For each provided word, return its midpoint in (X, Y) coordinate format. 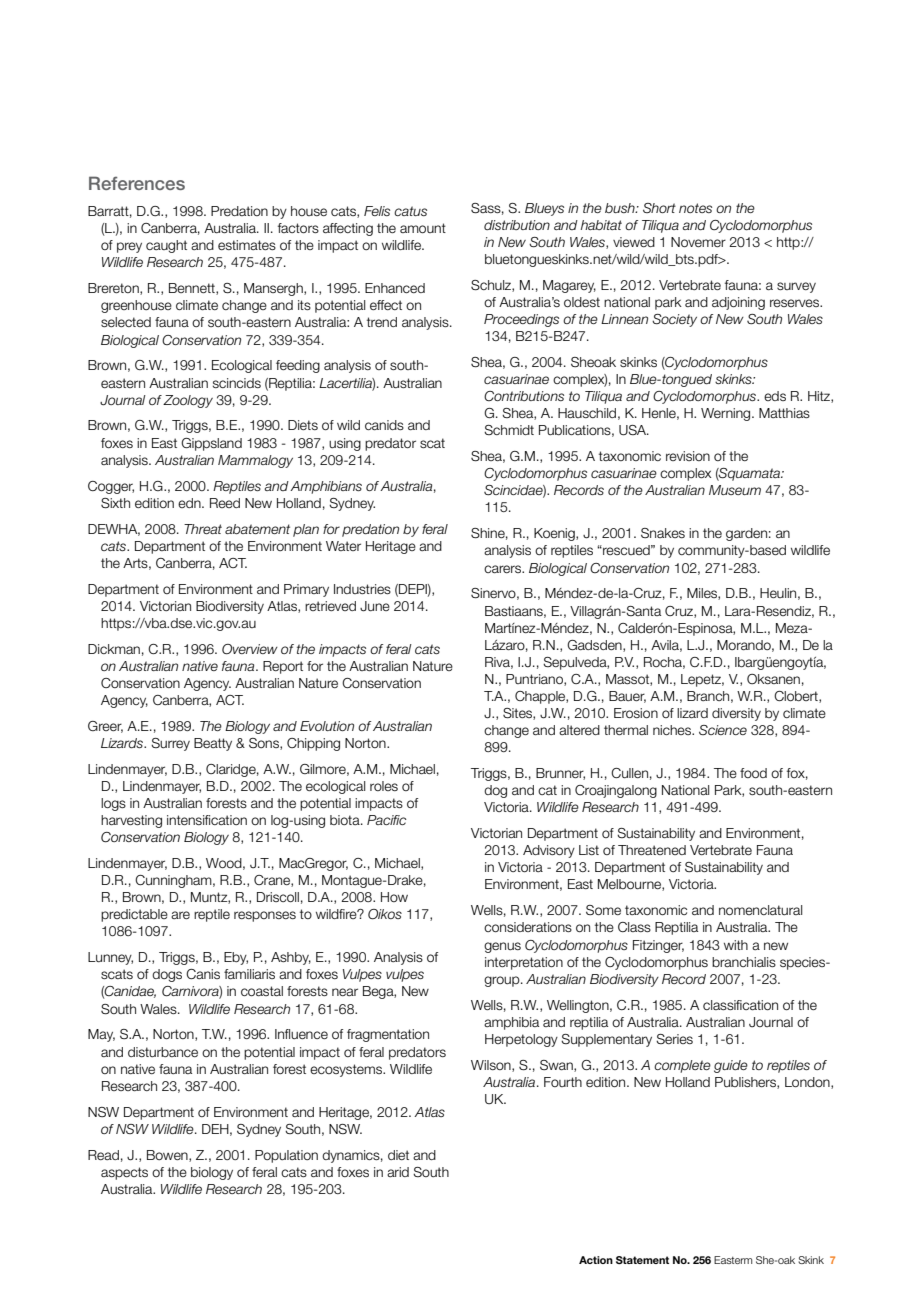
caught (166, 246)
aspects (124, 1173)
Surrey (170, 744)
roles (384, 786)
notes (695, 208)
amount (423, 228)
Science (723, 730)
